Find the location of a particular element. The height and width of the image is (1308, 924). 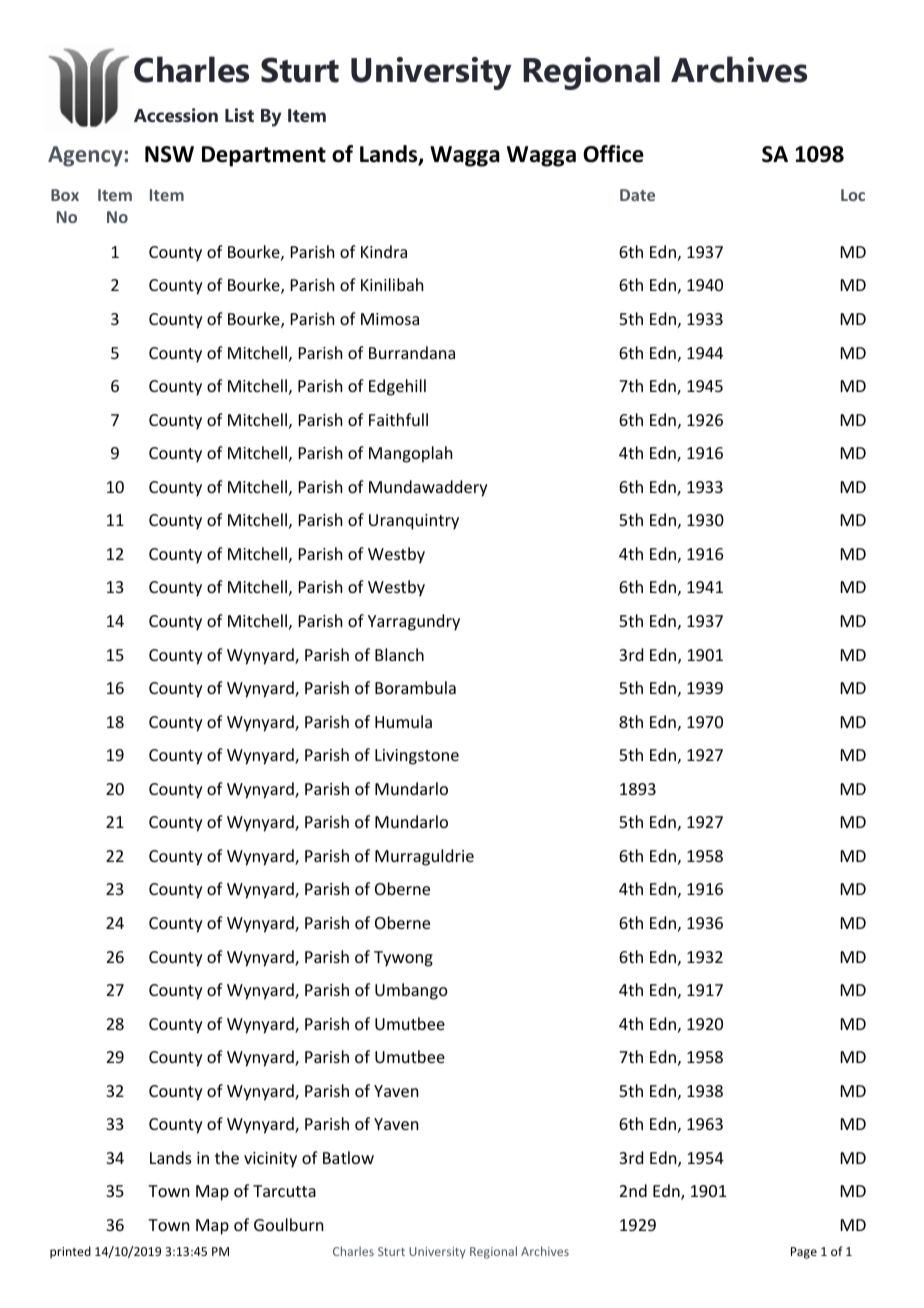

Office is located at coordinates (613, 154).
